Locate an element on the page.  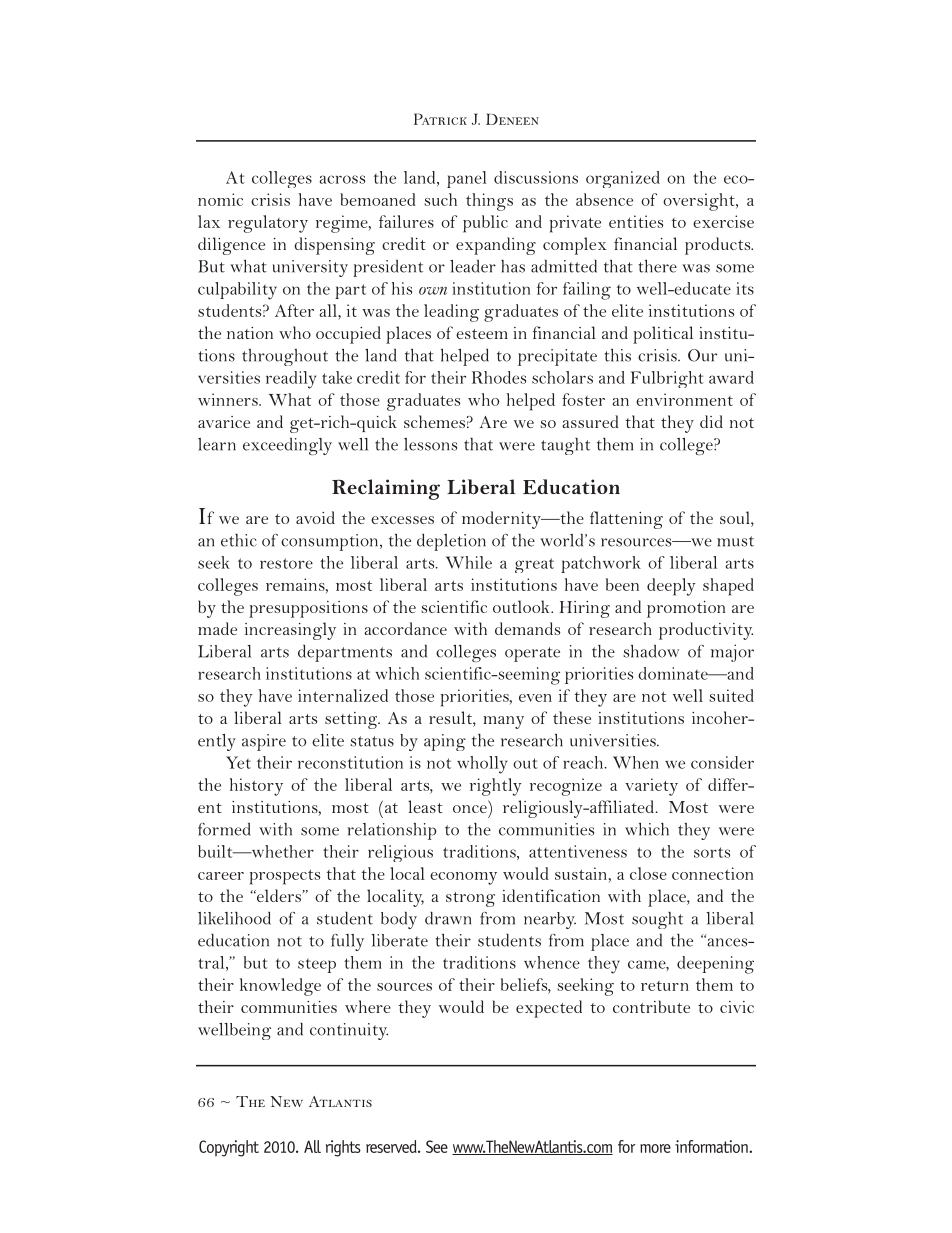
exercise is located at coordinates (723, 221).
